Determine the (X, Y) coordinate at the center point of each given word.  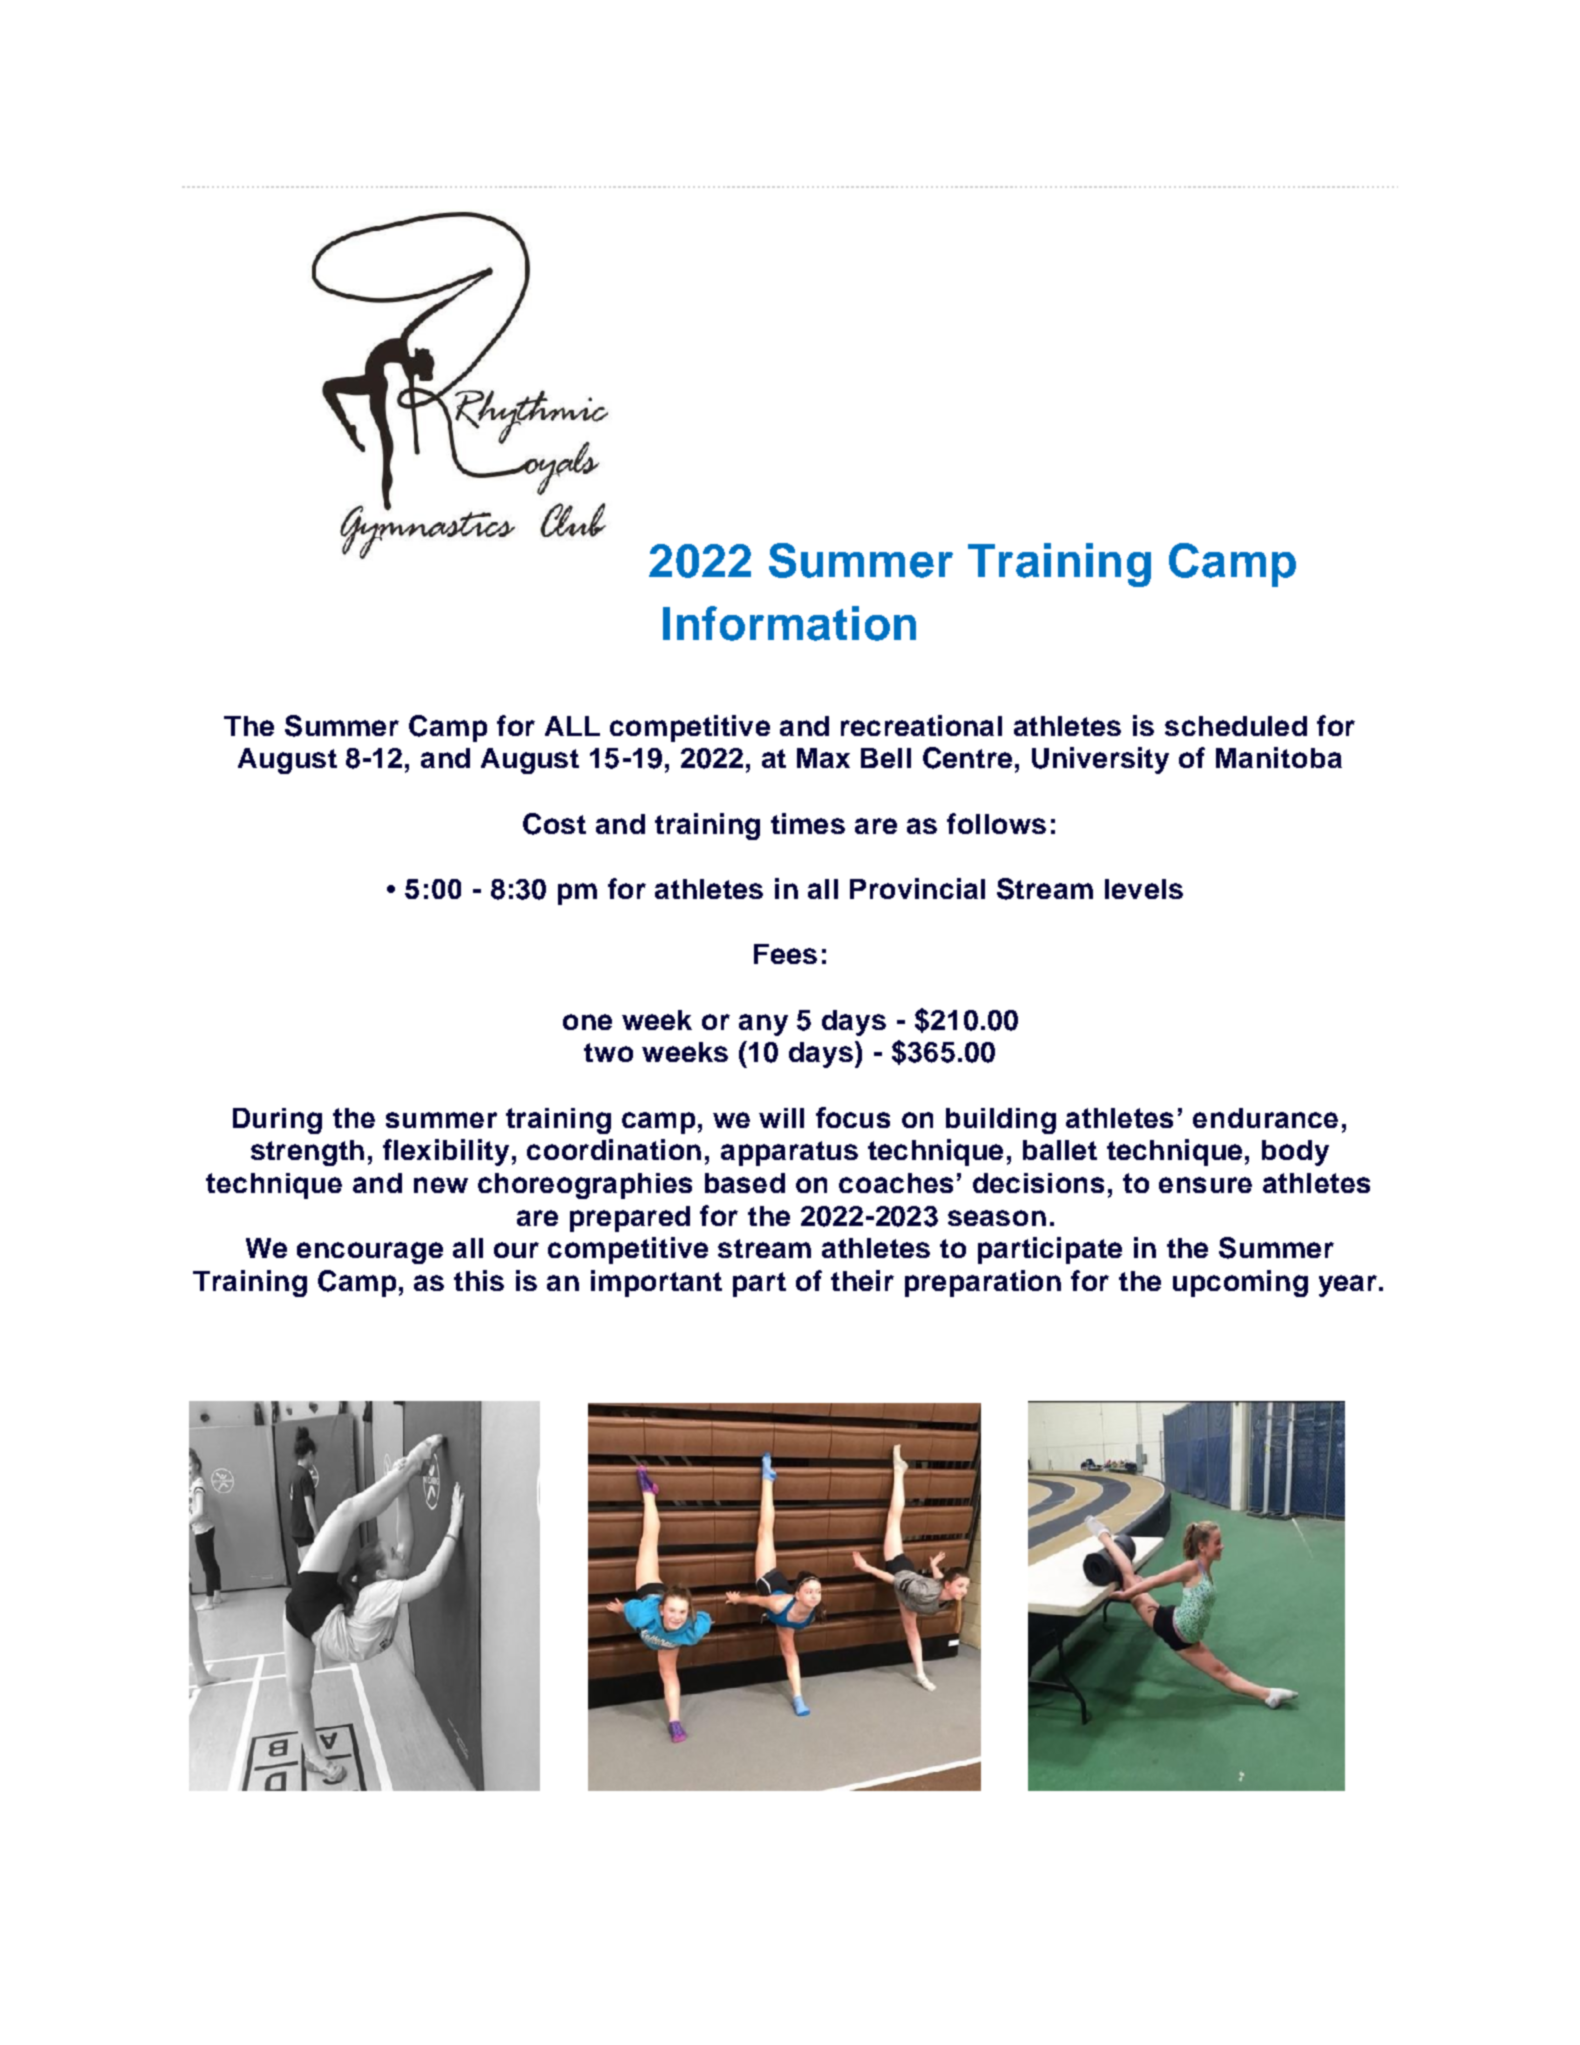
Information (789, 623)
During (277, 1121)
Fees (785, 954)
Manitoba (1279, 757)
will (781, 1118)
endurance (1265, 1118)
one (587, 1022)
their (862, 1280)
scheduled (1236, 726)
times (808, 823)
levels (1144, 889)
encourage (370, 1253)
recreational (921, 725)
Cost (554, 824)
